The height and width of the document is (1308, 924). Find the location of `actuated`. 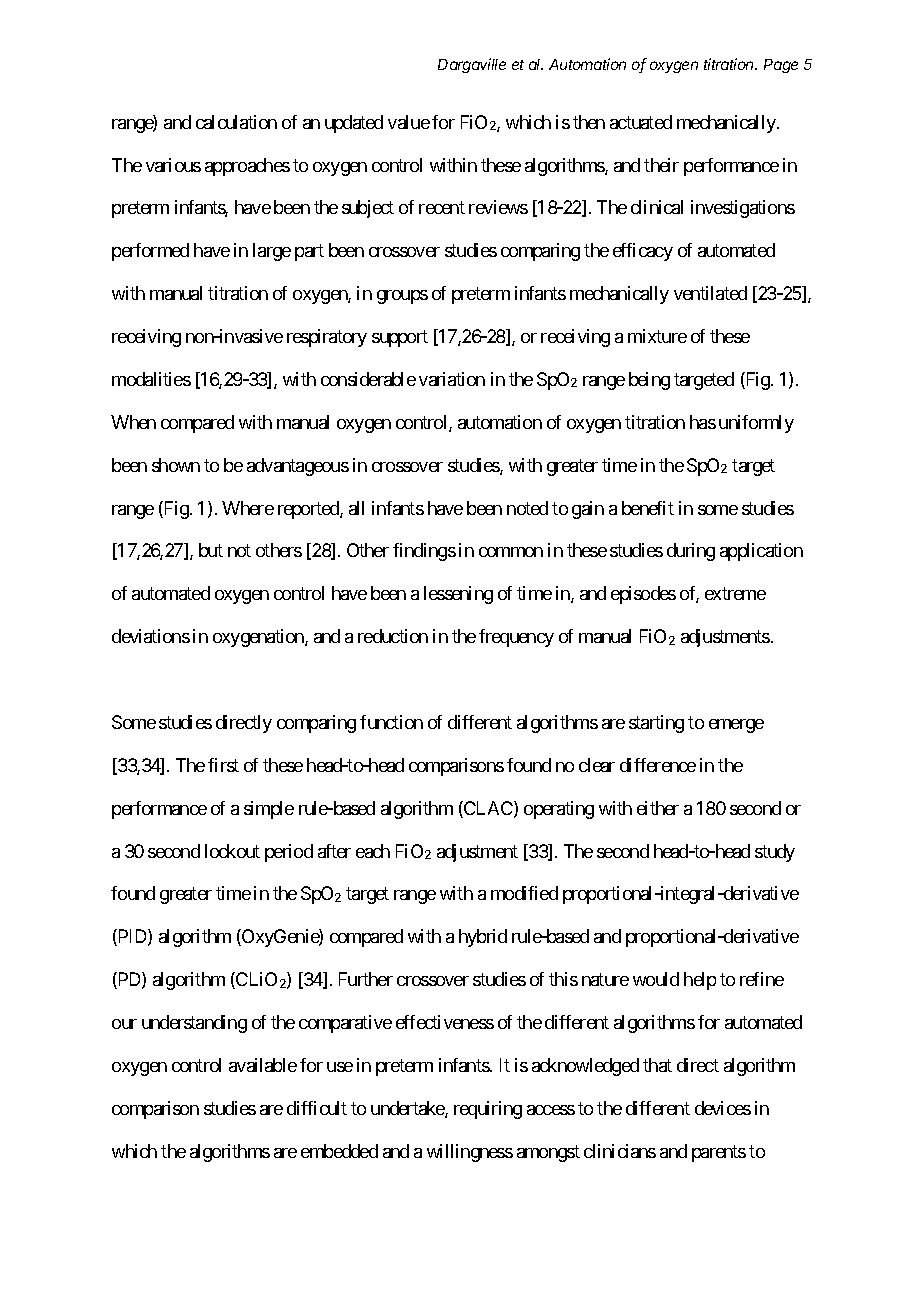

actuated is located at coordinates (641, 122).
